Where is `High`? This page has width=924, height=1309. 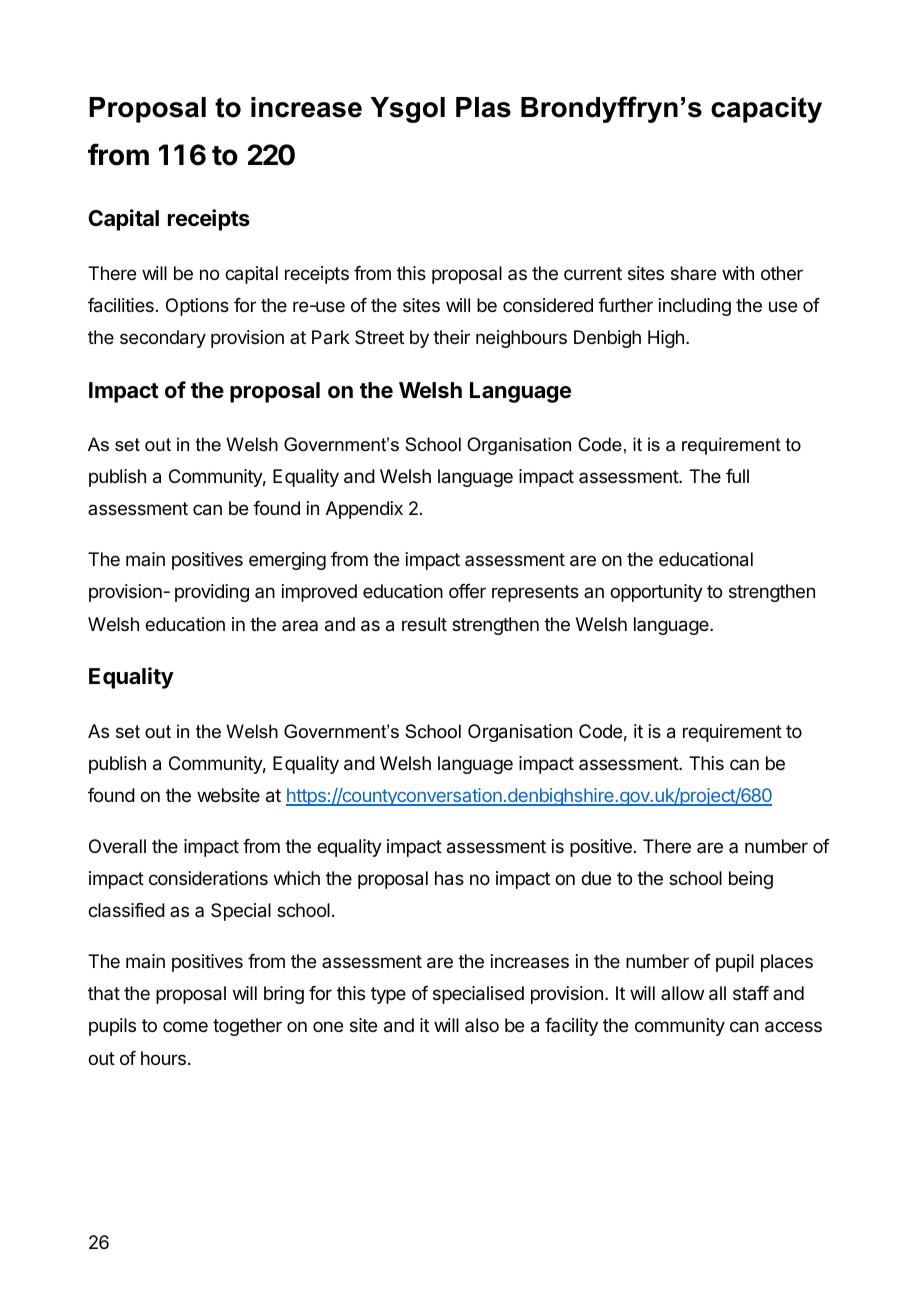 High is located at coordinates (666, 339).
